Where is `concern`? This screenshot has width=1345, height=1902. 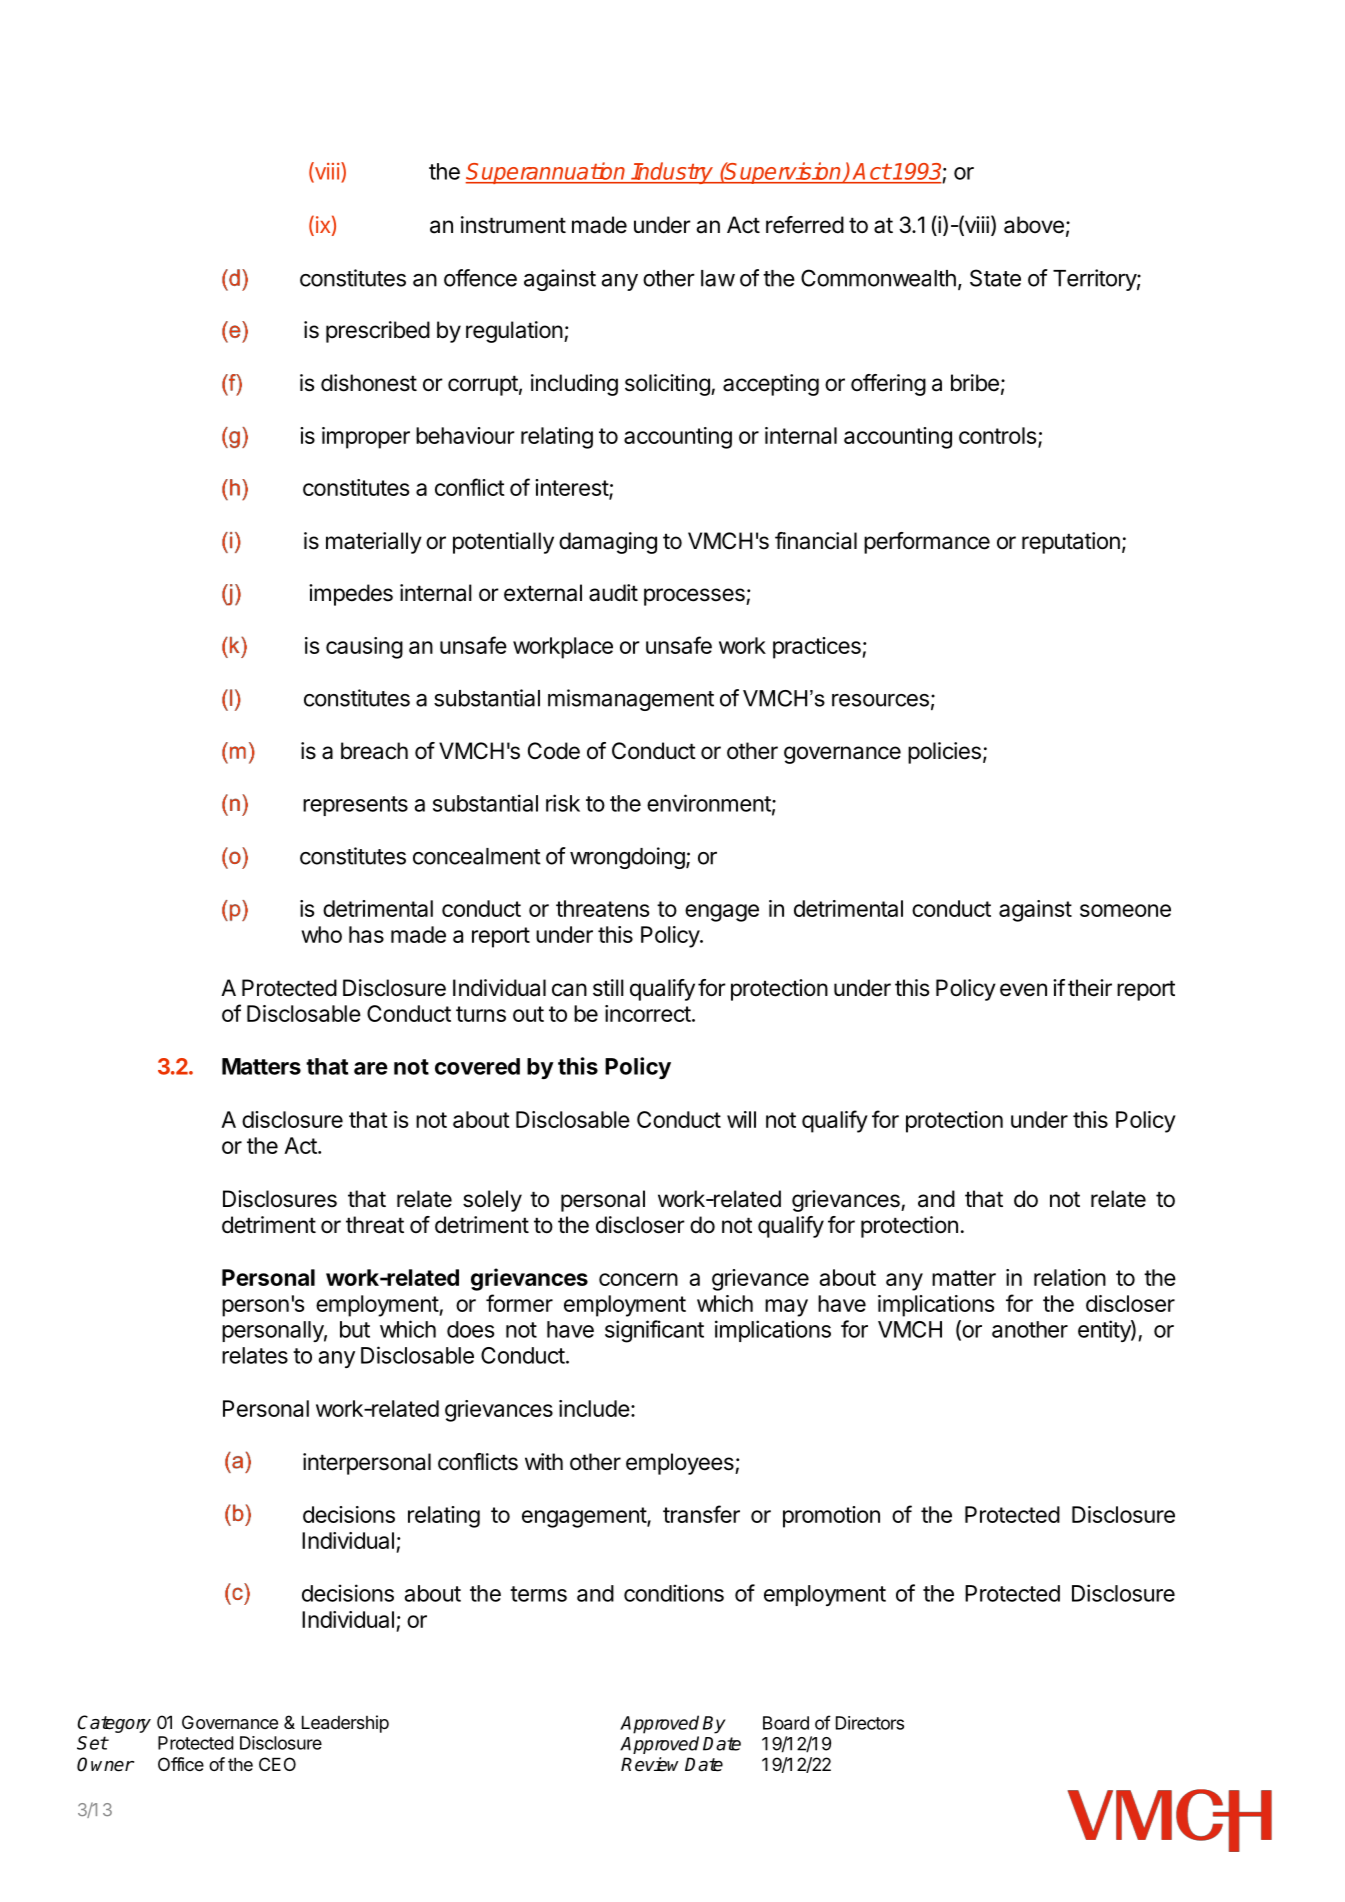
concern is located at coordinates (638, 1279).
